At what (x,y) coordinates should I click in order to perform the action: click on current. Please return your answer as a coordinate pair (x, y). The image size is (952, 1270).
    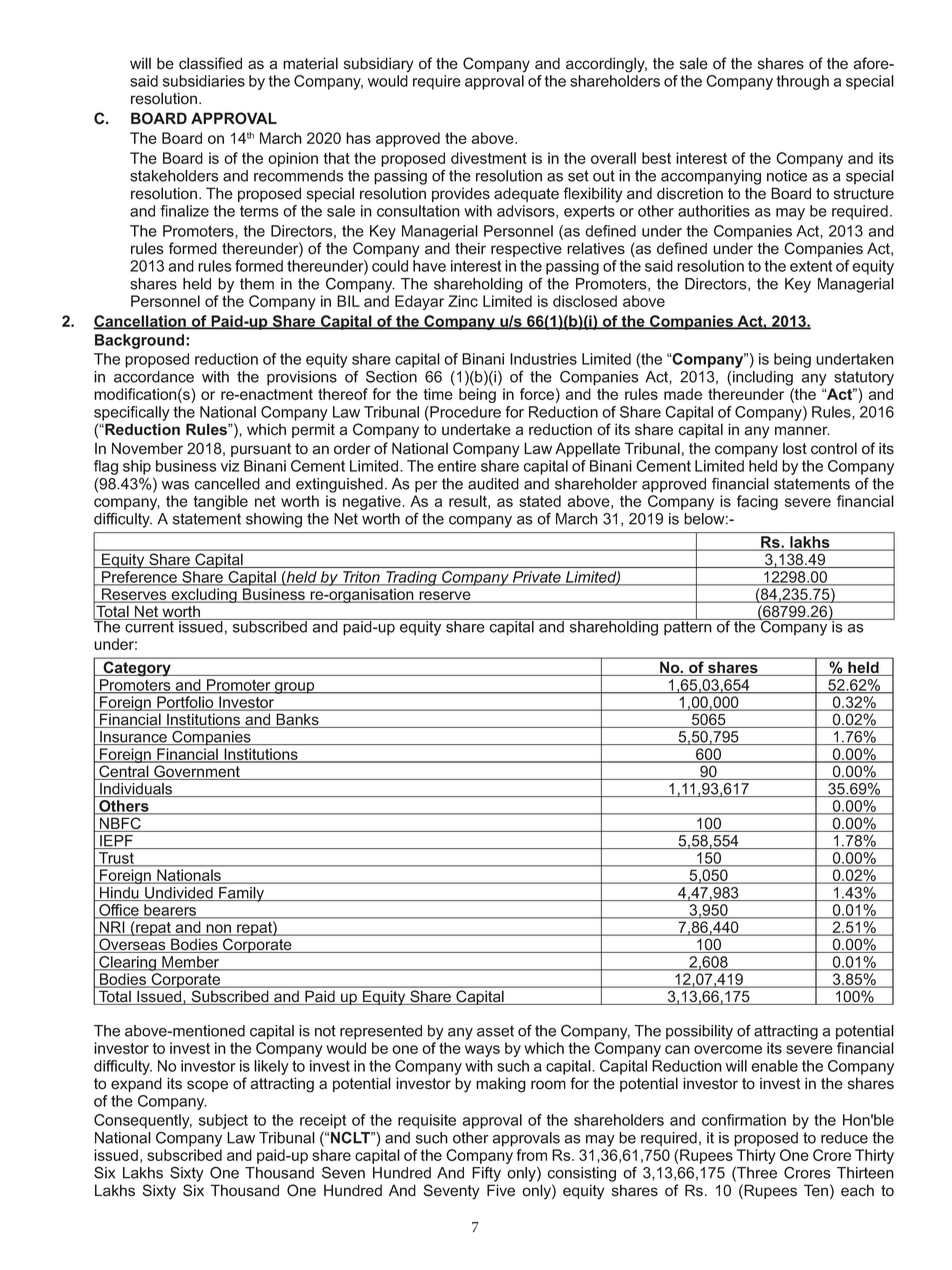
    Looking at the image, I should click on (149, 626).
